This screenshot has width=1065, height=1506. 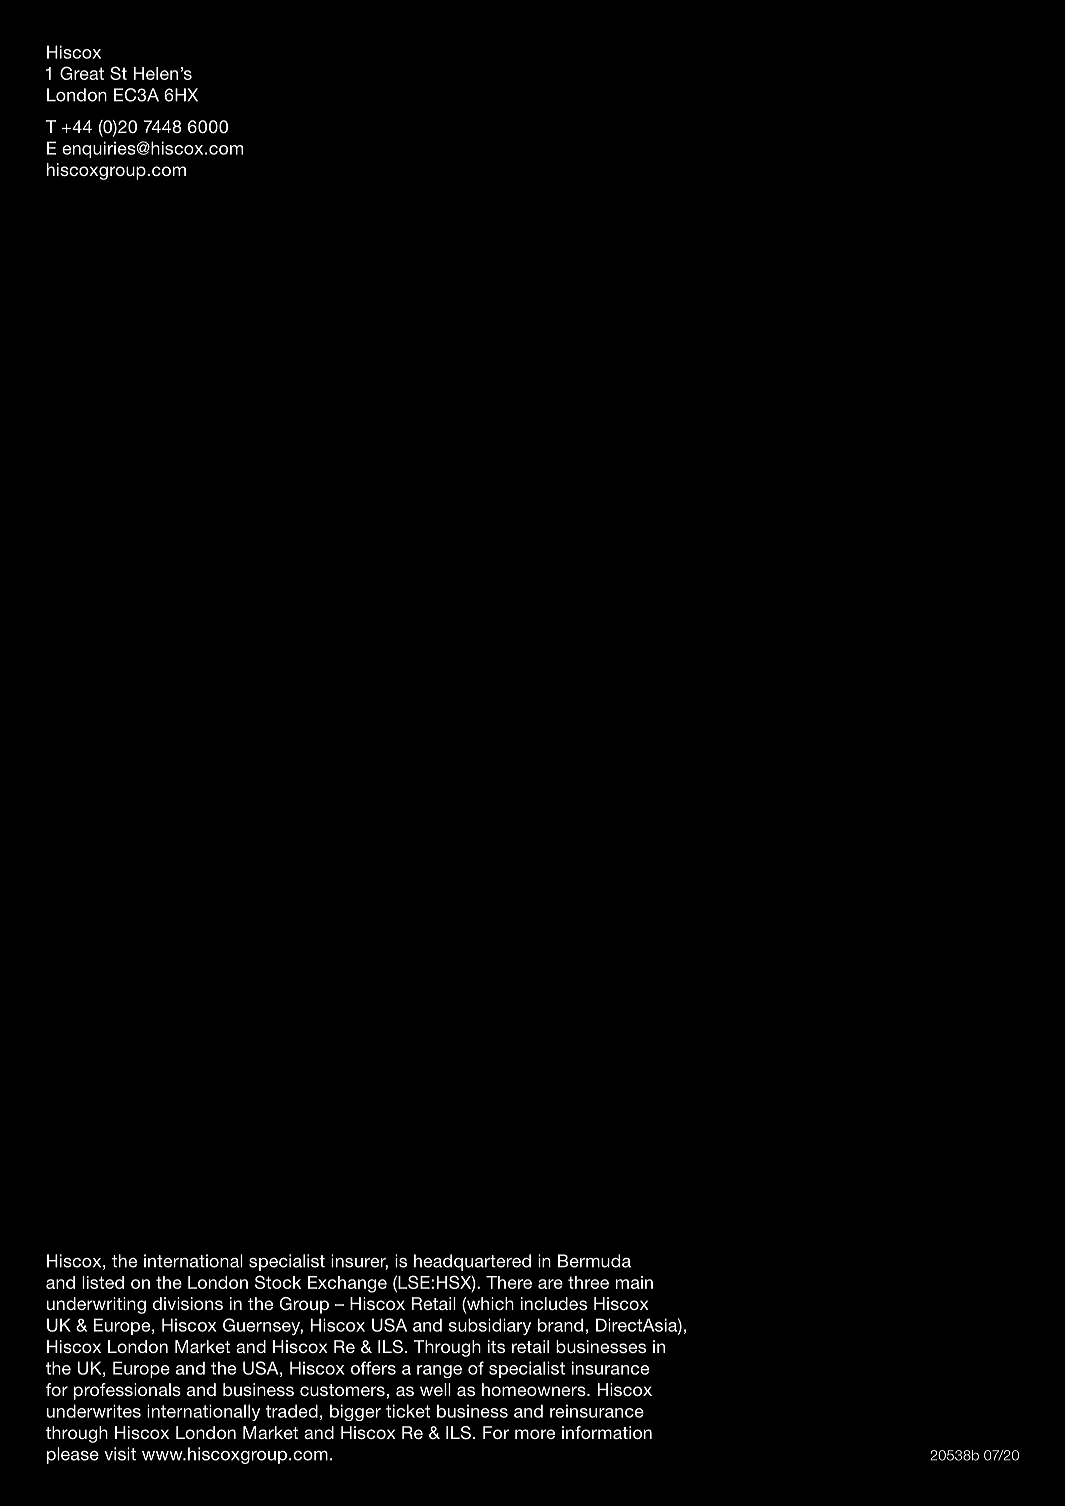 What do you see at coordinates (550, 1284) in the screenshot?
I see `are` at bounding box center [550, 1284].
